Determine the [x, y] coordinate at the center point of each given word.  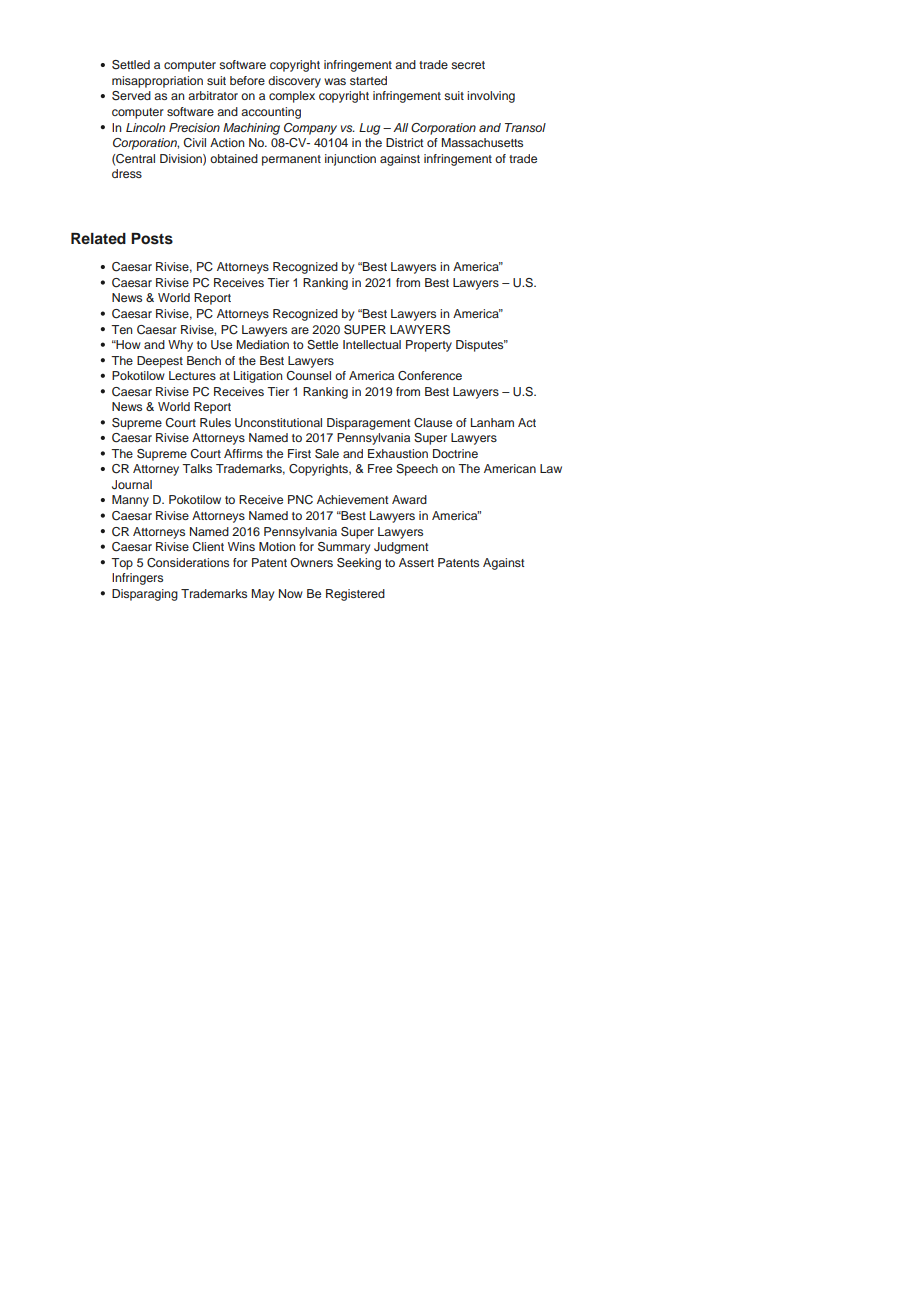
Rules [215, 422]
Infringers [137, 579]
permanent [291, 160]
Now [291, 593]
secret [468, 65]
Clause [433, 423]
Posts [152, 239]
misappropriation [157, 82]
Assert [416, 562]
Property [429, 346]
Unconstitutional [278, 423]
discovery [294, 82]
